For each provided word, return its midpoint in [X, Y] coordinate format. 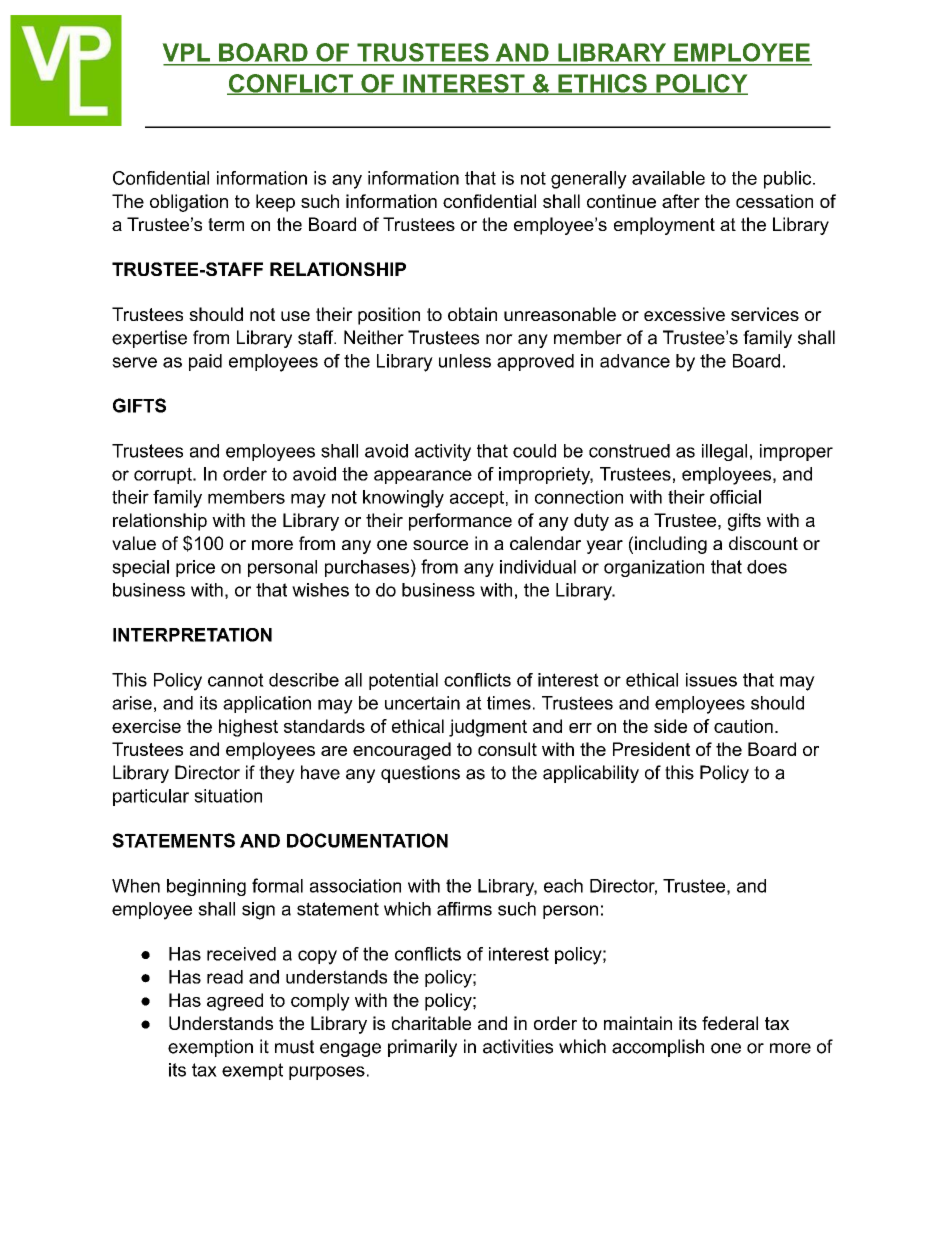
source [440, 545]
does [767, 567]
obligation [189, 203]
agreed [235, 1002]
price [195, 568]
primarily [422, 1048]
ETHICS [602, 84]
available [668, 178]
